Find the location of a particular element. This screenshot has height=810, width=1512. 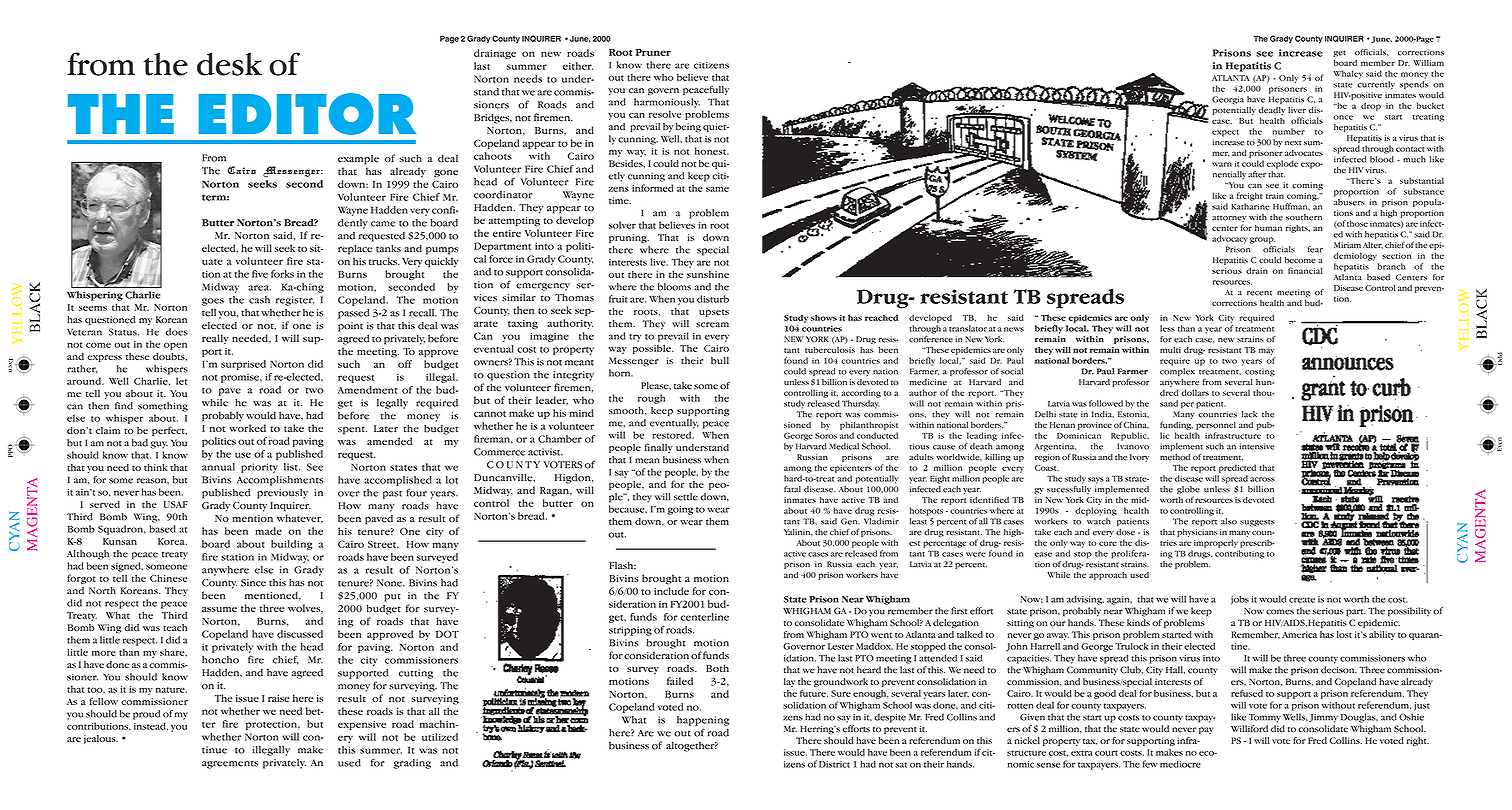

Georgia is located at coordinates (1228, 100).
